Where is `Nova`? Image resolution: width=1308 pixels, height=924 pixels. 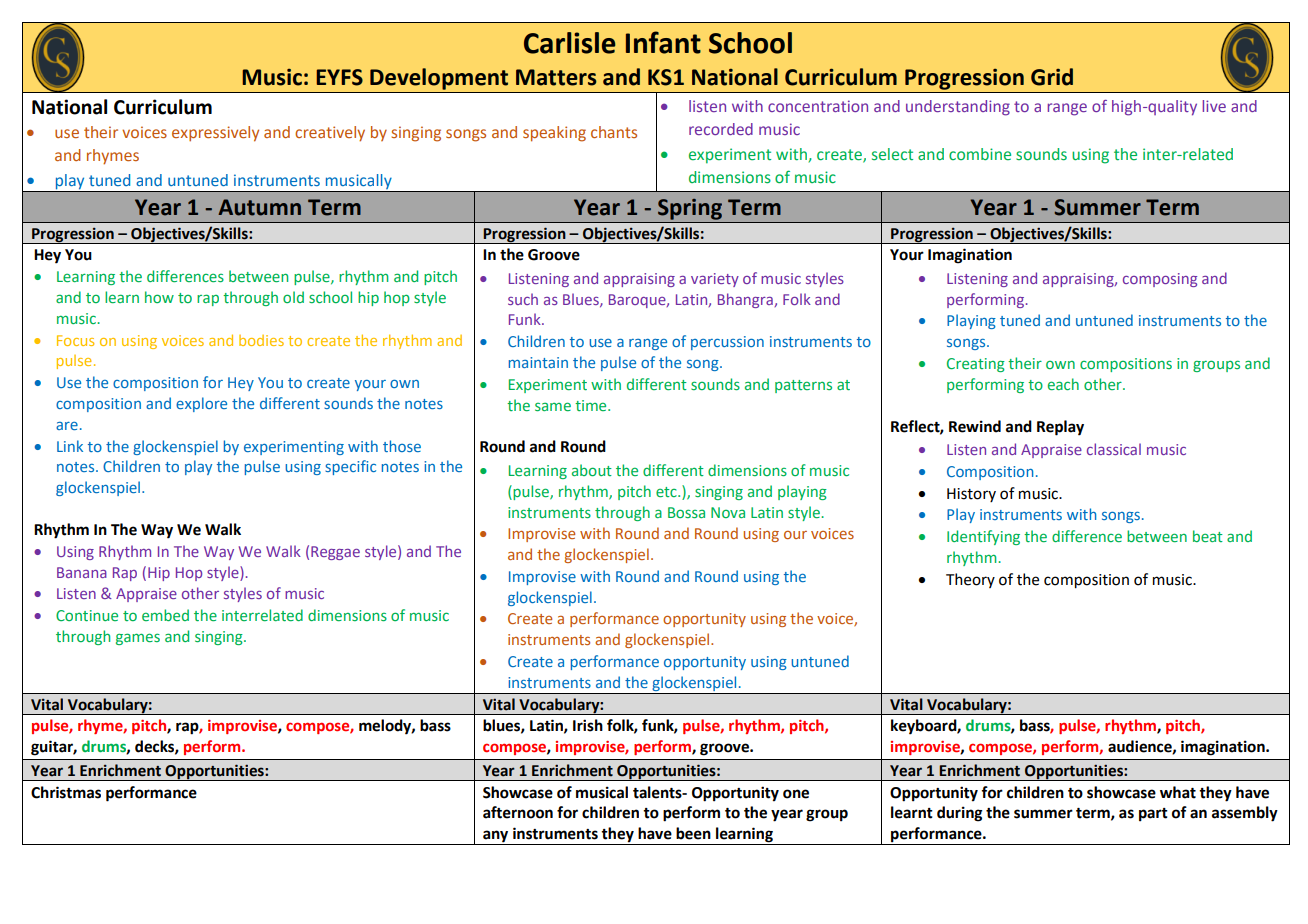
Nova is located at coordinates (728, 512).
